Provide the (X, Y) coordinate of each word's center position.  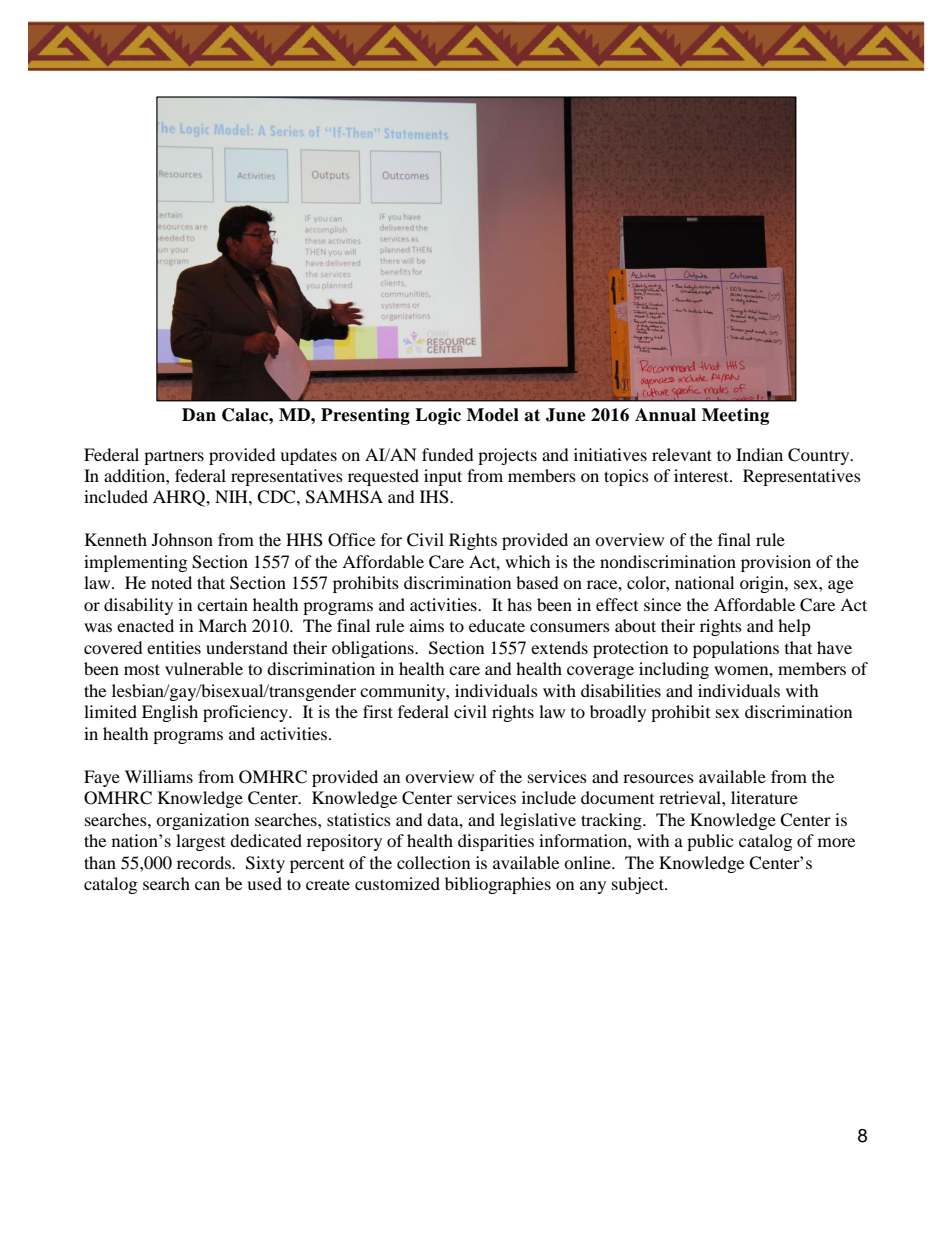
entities (174, 647)
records (205, 862)
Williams (159, 776)
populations (736, 649)
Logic (438, 416)
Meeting (735, 416)
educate (497, 625)
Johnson (182, 539)
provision (776, 563)
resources (658, 778)
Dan (199, 415)
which (528, 561)
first (378, 711)
